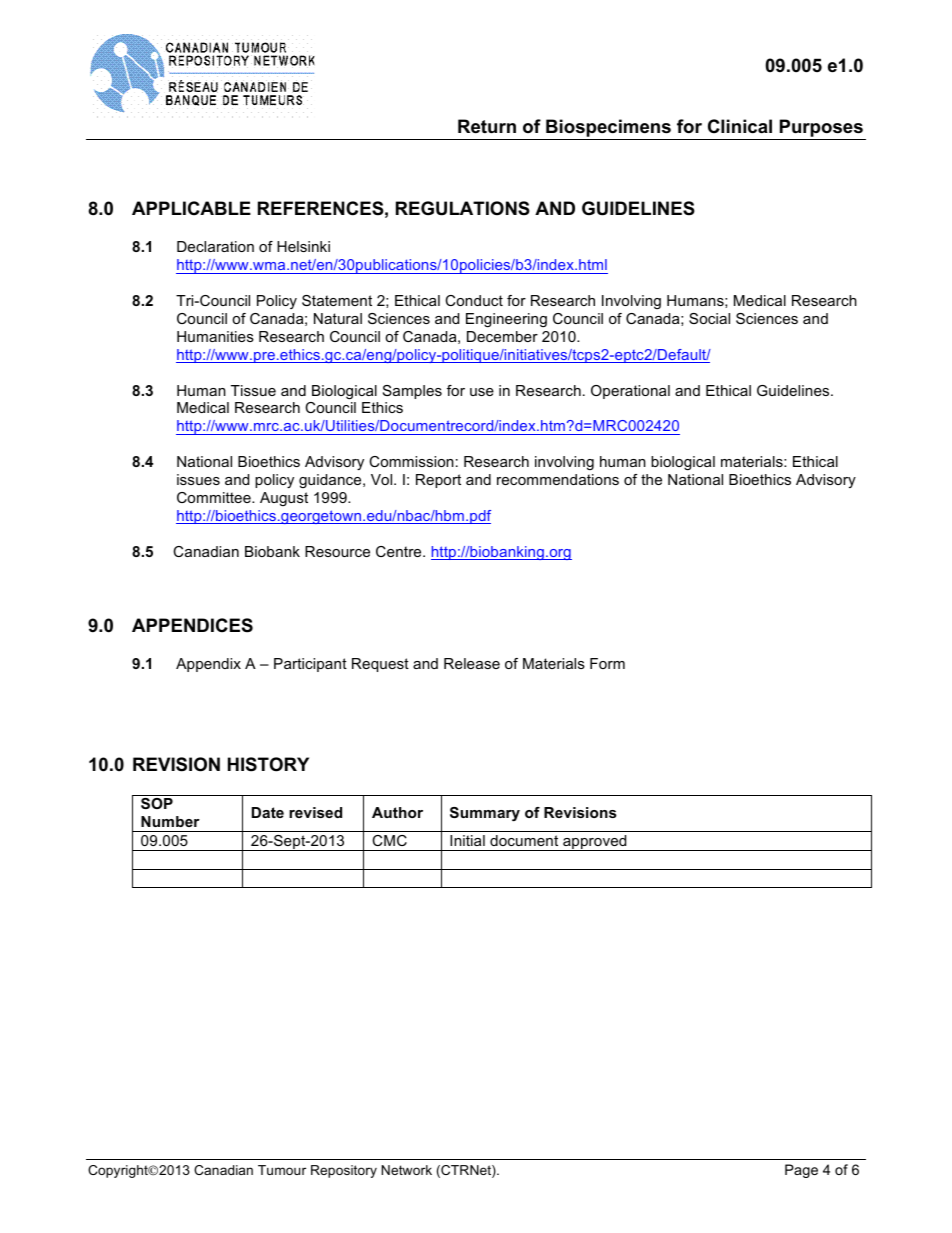  Describe the element at coordinates (438, 481) in the image. I see `Report` at that location.
